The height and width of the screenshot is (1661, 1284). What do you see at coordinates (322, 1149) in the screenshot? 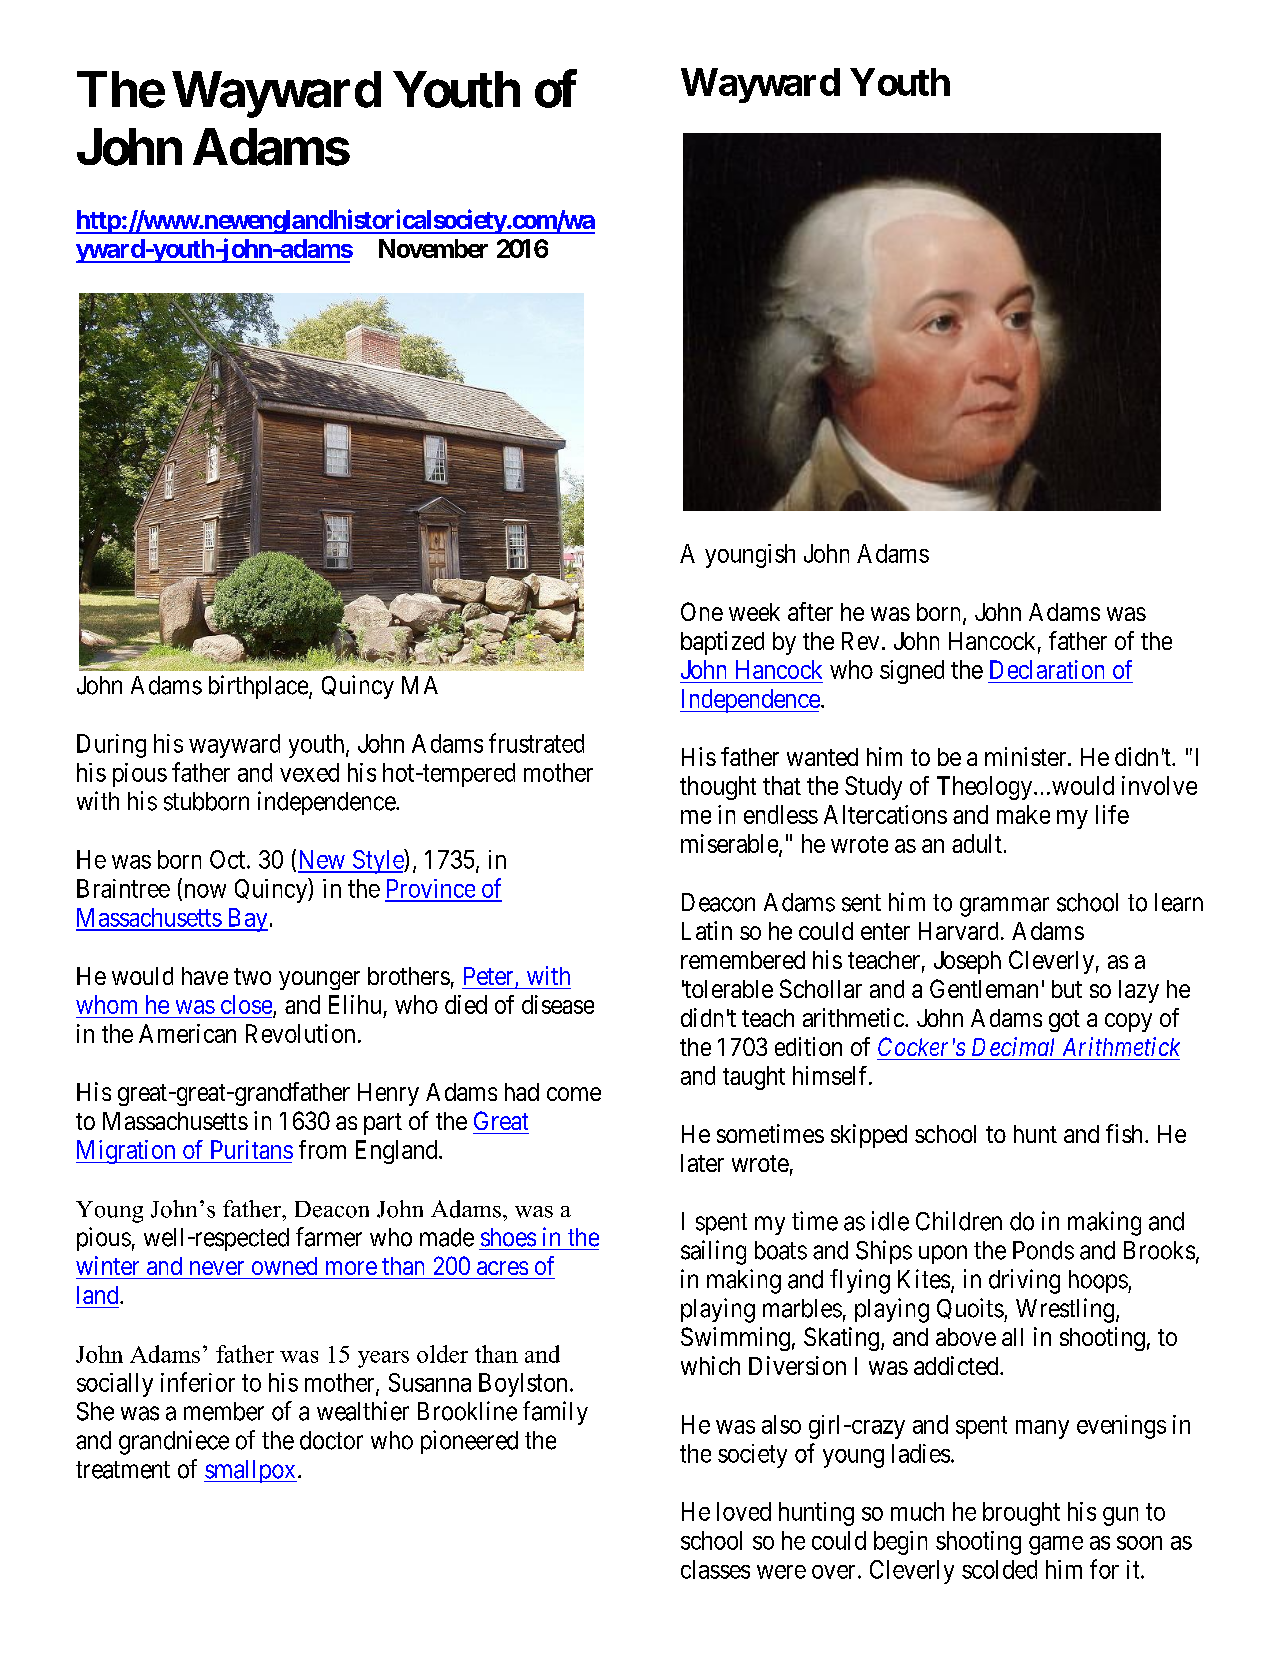
I see `from` at bounding box center [322, 1149].
